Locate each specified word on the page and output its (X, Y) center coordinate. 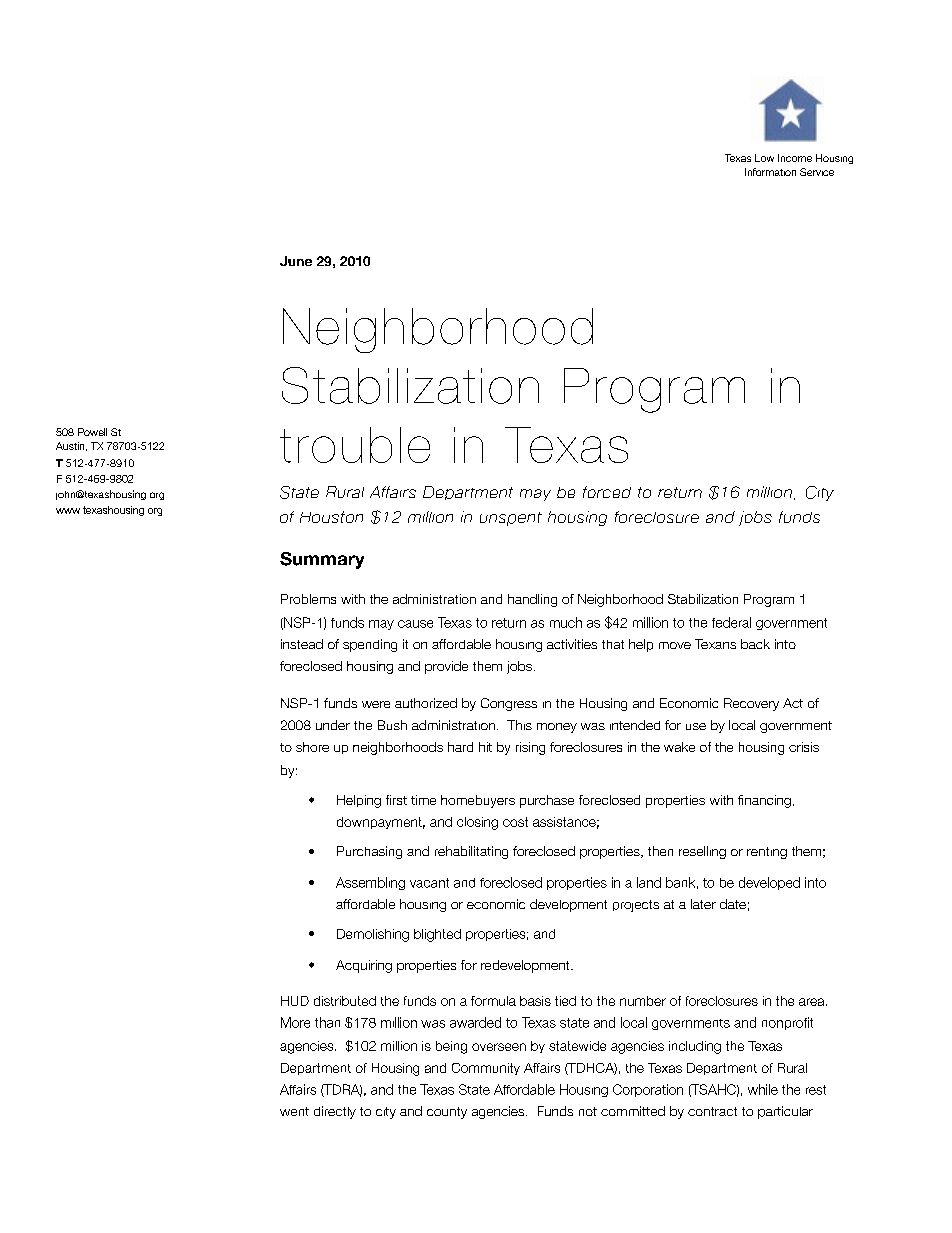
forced (607, 492)
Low (764, 158)
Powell (92, 432)
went (294, 1111)
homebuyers (478, 801)
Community (486, 1069)
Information (770, 172)
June (296, 261)
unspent (511, 519)
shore (312, 747)
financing (764, 801)
